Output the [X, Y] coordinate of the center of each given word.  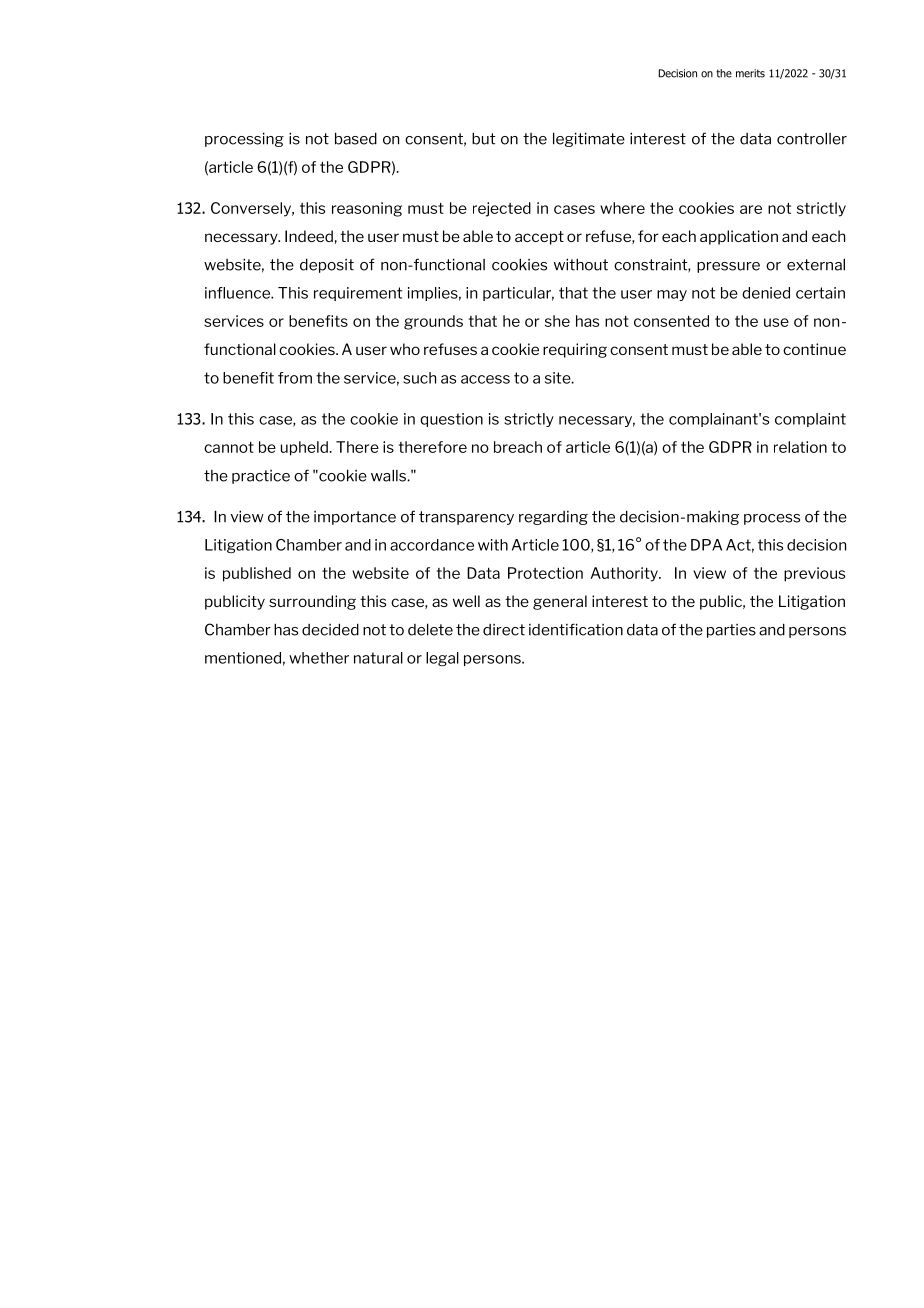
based [356, 138]
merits [750, 73]
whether [319, 658]
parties [731, 631]
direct [504, 630]
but [484, 138]
